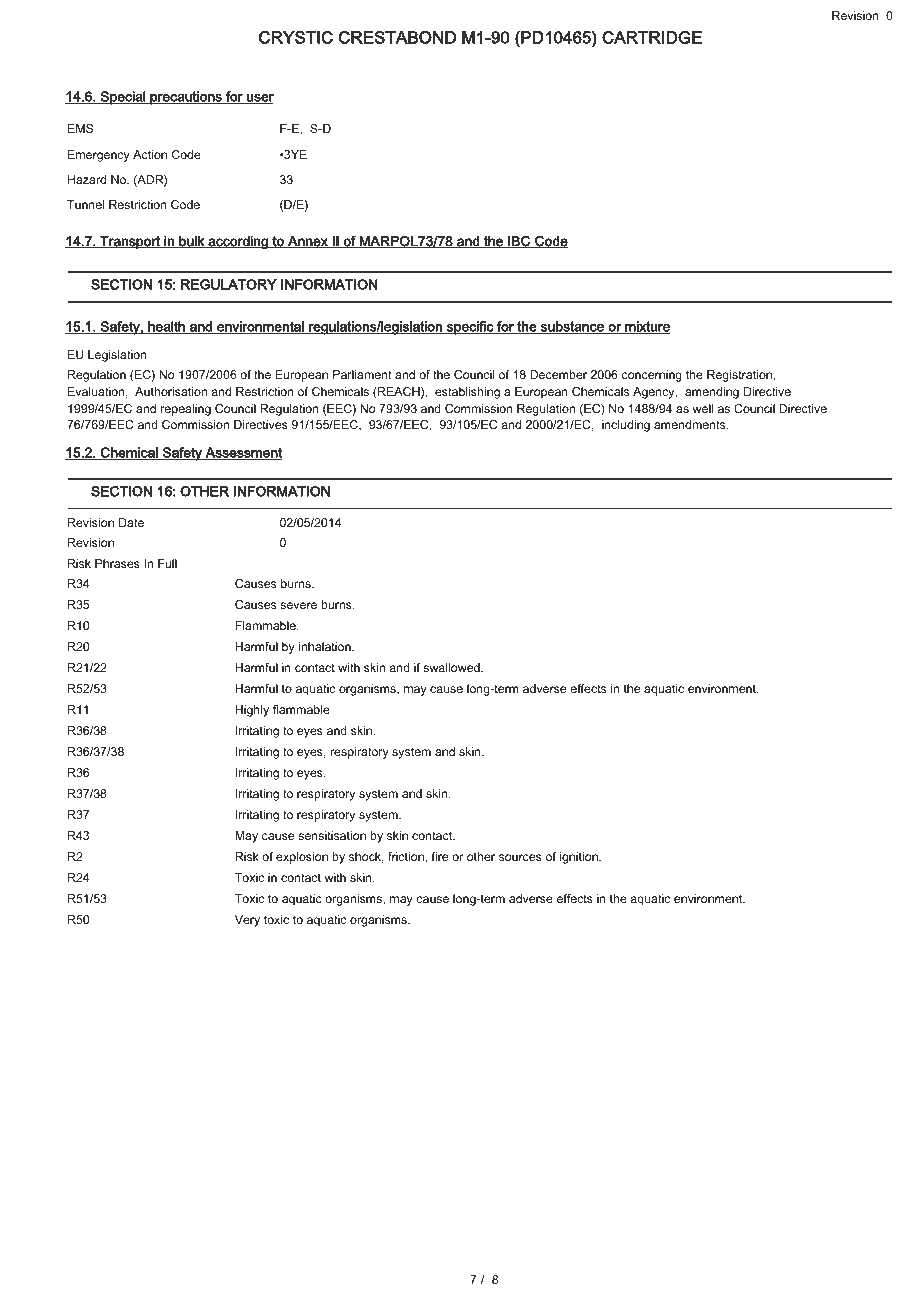 The width and height of the screenshot is (924, 1307). What do you see at coordinates (580, 858) in the screenshot?
I see `ignition` at bounding box center [580, 858].
